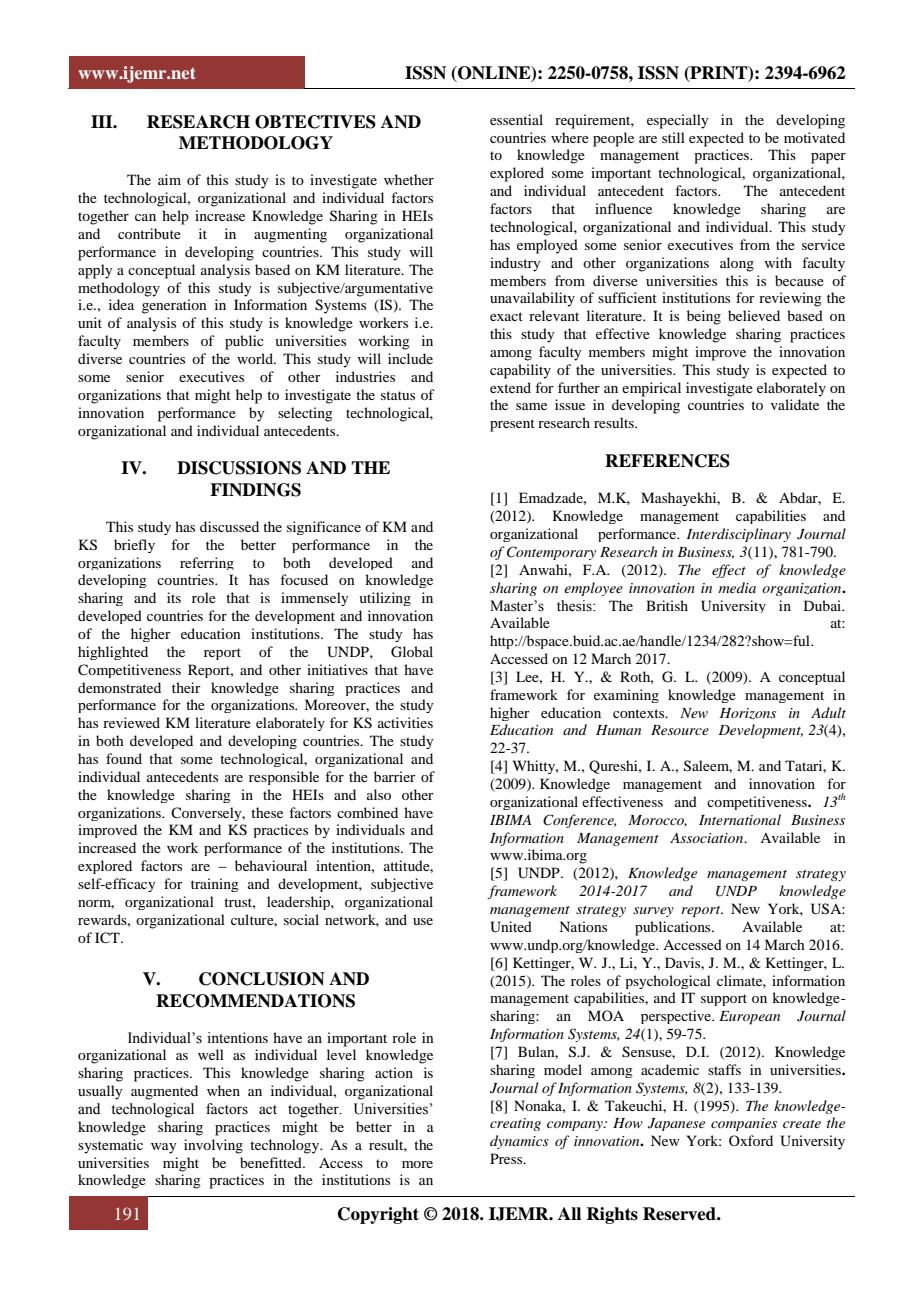 Image resolution: width=924 pixels, height=1307 pixels. What do you see at coordinates (494, 73) in the image?
I see `ONLINE` at bounding box center [494, 73].
